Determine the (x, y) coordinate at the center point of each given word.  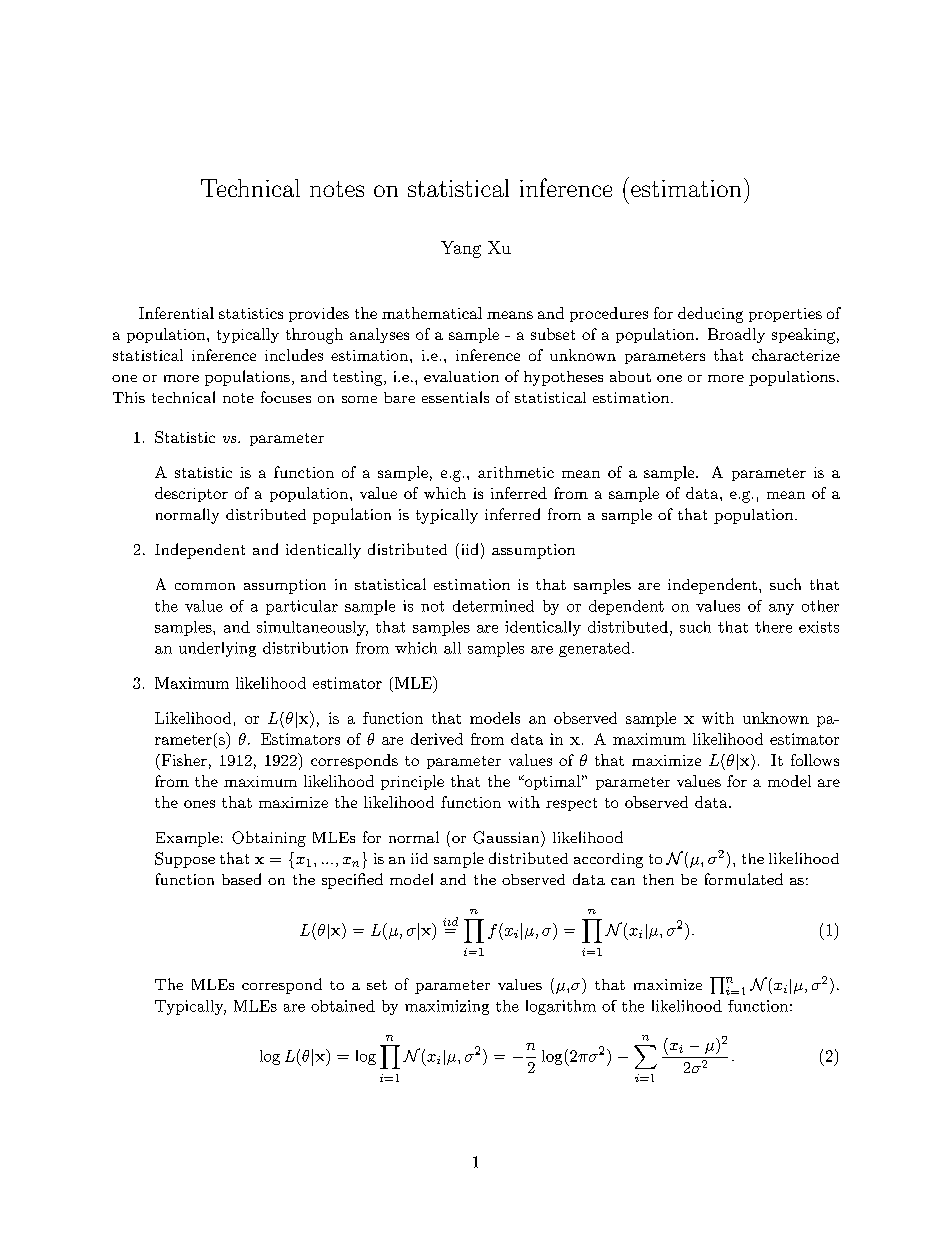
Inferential (176, 313)
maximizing (447, 1007)
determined (493, 606)
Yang (461, 249)
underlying (217, 649)
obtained (343, 1006)
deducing (710, 315)
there (773, 627)
